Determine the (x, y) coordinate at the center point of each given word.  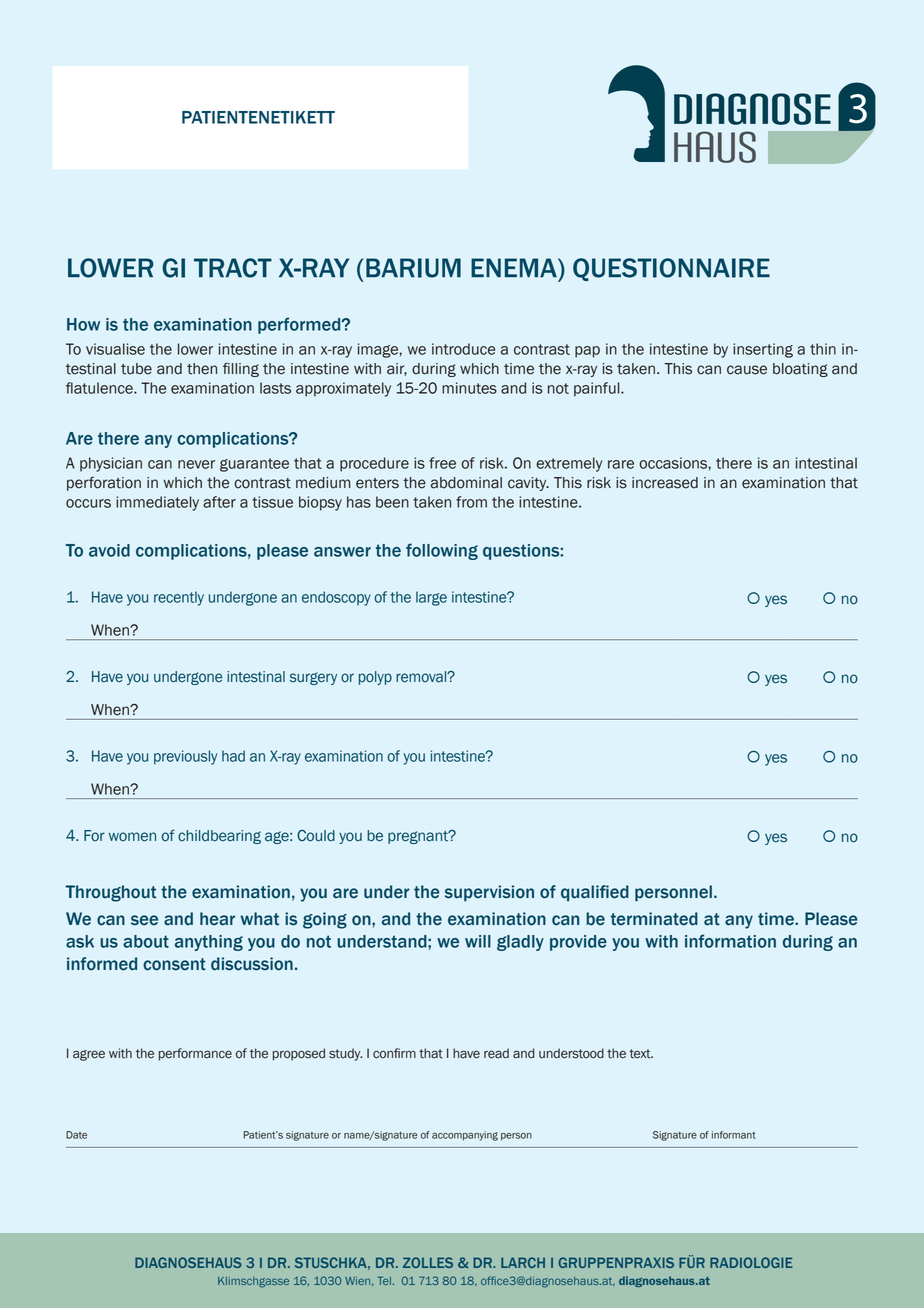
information (730, 941)
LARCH (523, 1262)
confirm (394, 1053)
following (442, 551)
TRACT (233, 268)
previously (186, 757)
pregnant (419, 837)
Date (76, 1135)
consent (174, 964)
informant (734, 1135)
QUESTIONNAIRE (671, 269)
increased (665, 483)
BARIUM (413, 268)
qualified (595, 893)
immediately (157, 503)
